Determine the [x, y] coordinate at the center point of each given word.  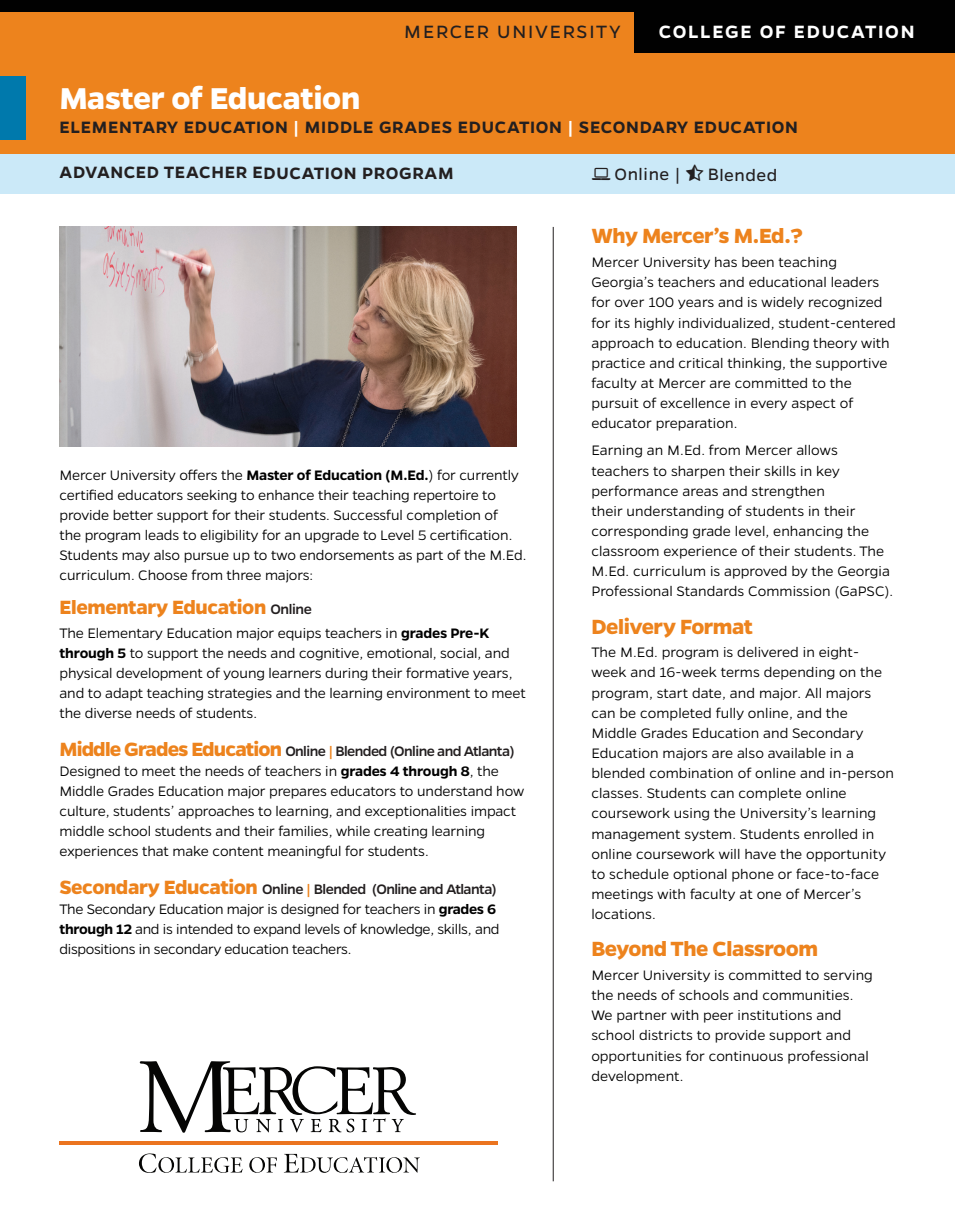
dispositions [97, 950]
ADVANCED [109, 172]
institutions [775, 1015]
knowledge [396, 930]
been [758, 262]
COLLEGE [705, 31]
